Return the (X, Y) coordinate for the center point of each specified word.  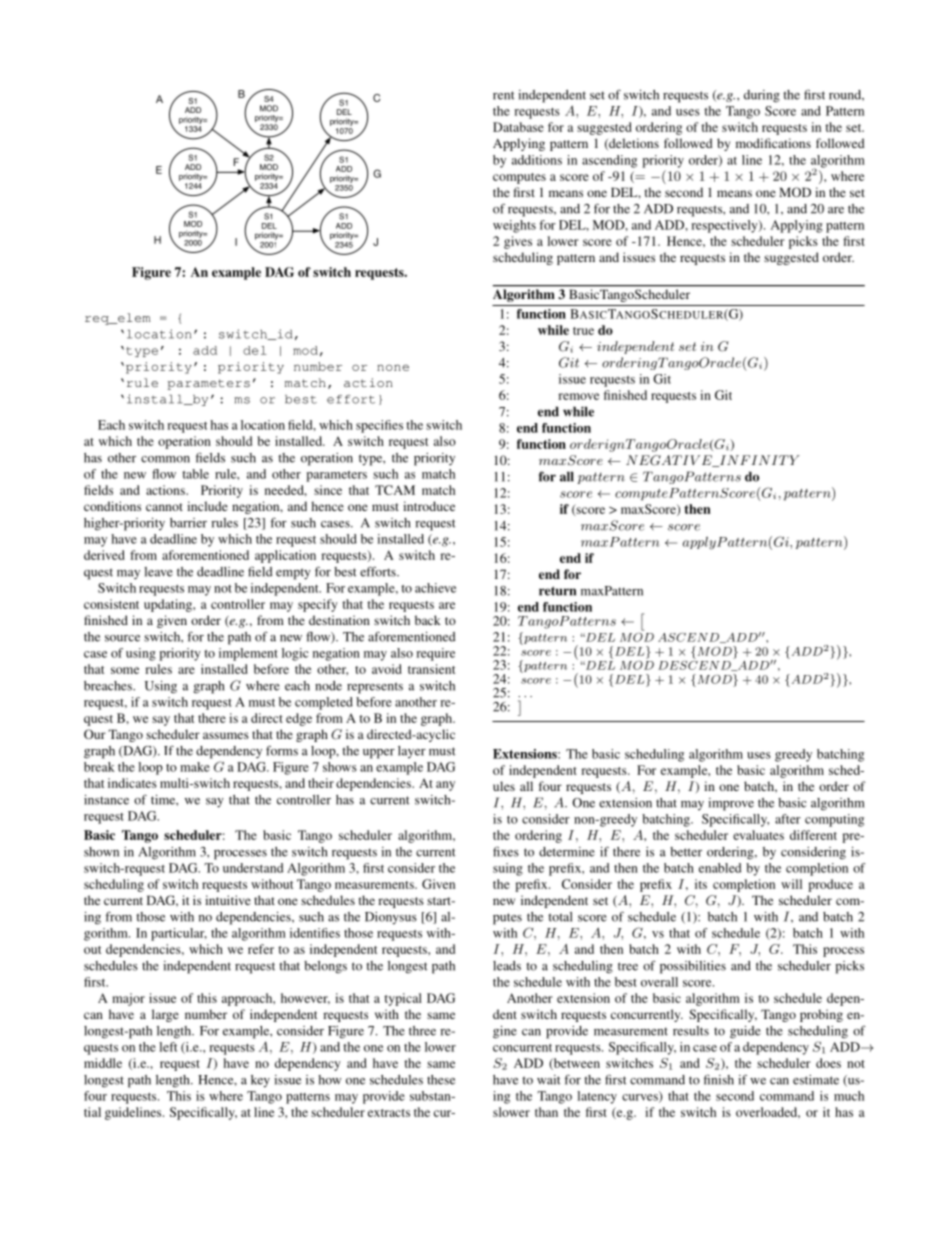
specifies (379, 426)
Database (518, 127)
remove (578, 396)
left (168, 1047)
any (445, 786)
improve (731, 804)
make (195, 767)
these (441, 1080)
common (165, 459)
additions (537, 160)
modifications (773, 143)
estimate (816, 1080)
